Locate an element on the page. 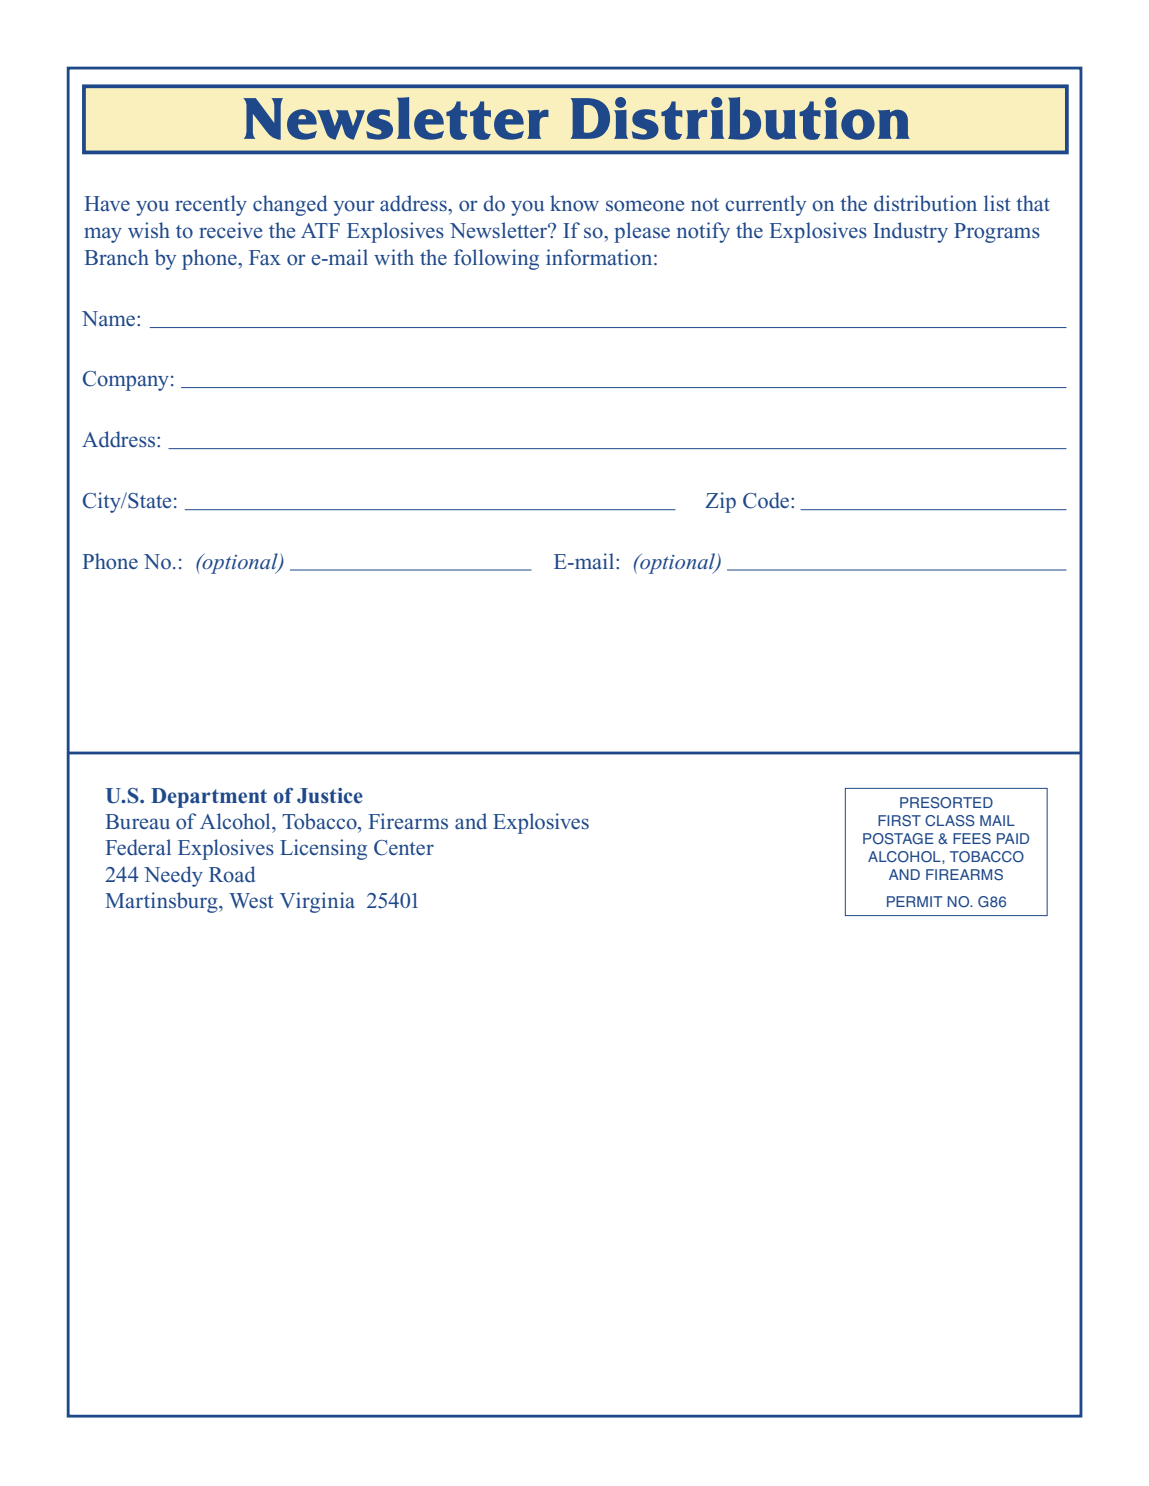 Image resolution: width=1149 pixels, height=1486 pixels. Industry is located at coordinates (910, 232).
